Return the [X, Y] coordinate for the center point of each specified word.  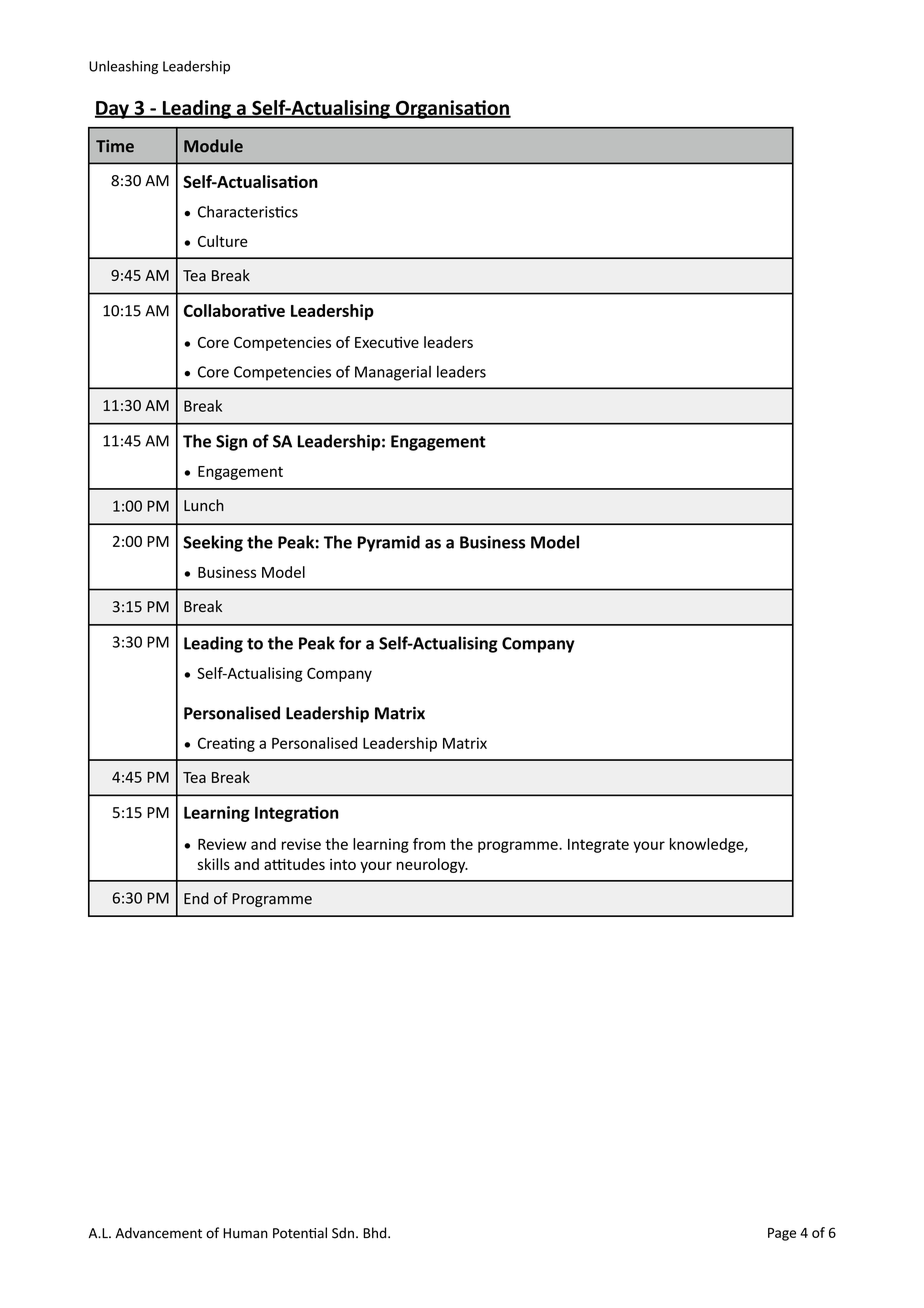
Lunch [204, 505]
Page [782, 1234]
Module [213, 146]
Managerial [393, 373]
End [196, 898]
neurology [432, 865]
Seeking [213, 543]
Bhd [376, 1233]
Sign [231, 443]
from [429, 844]
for [350, 643]
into [343, 864]
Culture [223, 241]
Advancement [158, 1233]
